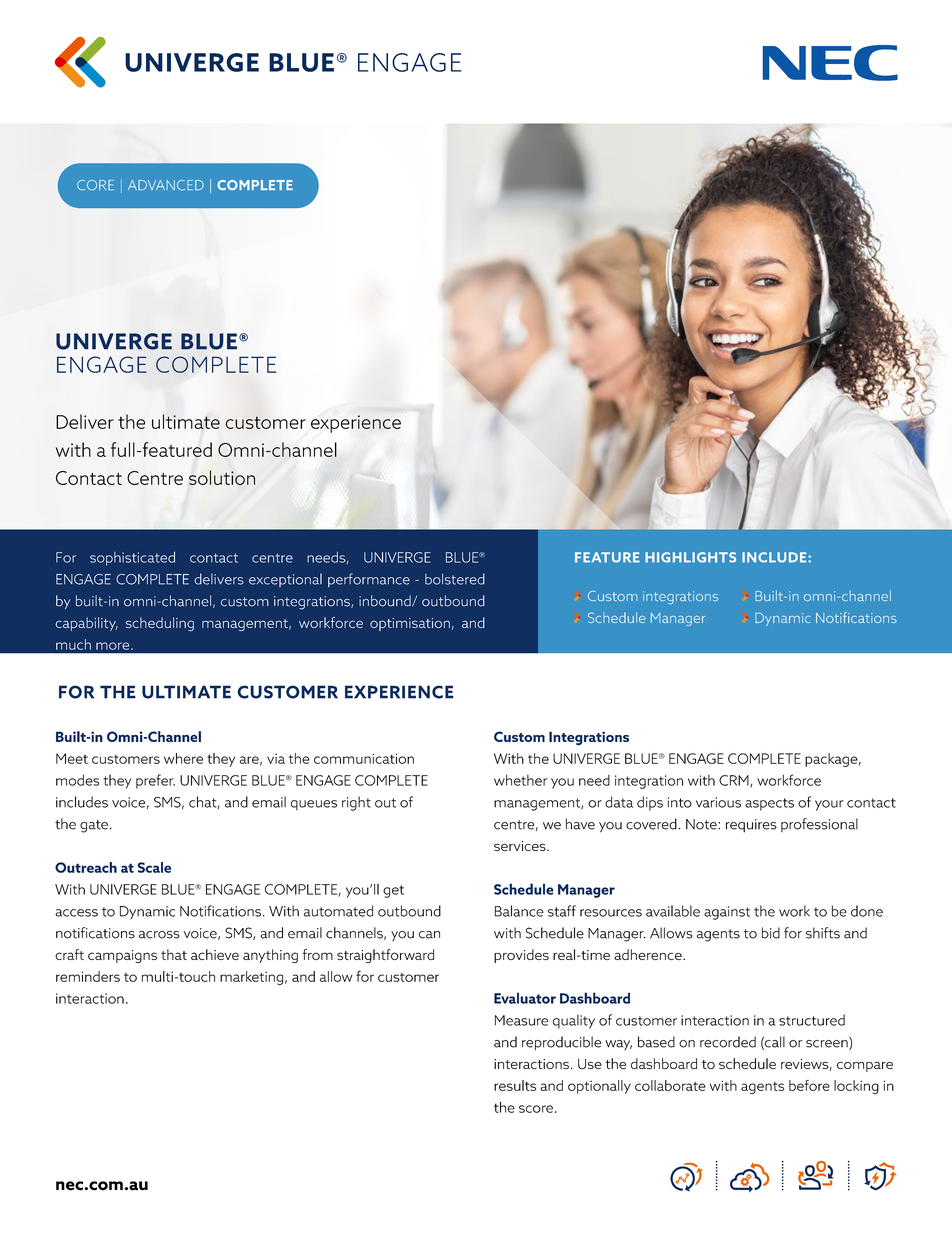 The height and width of the screenshot is (1233, 952). Describe the element at coordinates (88, 976) in the screenshot. I see `reminders` at that location.
